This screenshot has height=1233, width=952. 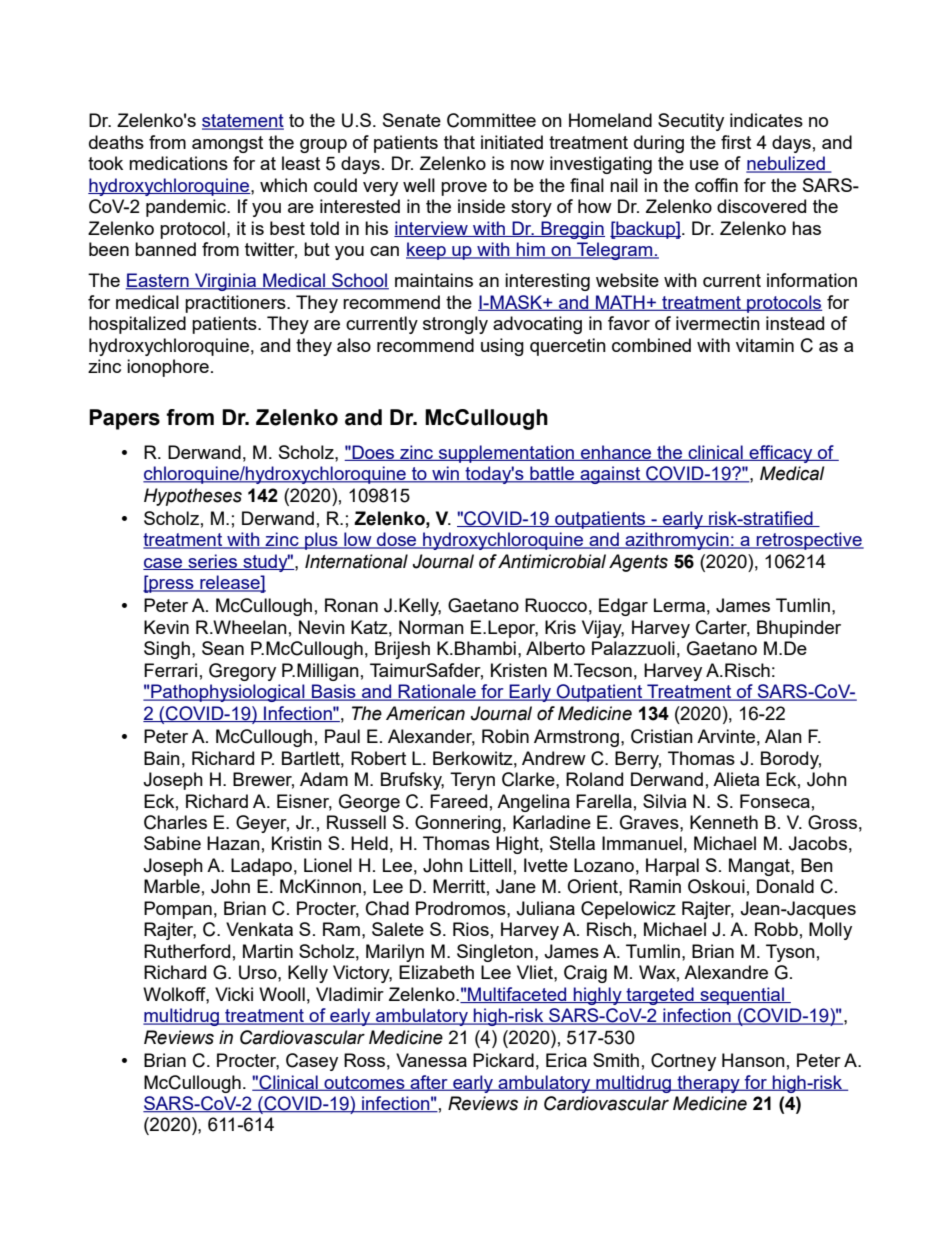 I want to click on medications, so click(x=178, y=163).
